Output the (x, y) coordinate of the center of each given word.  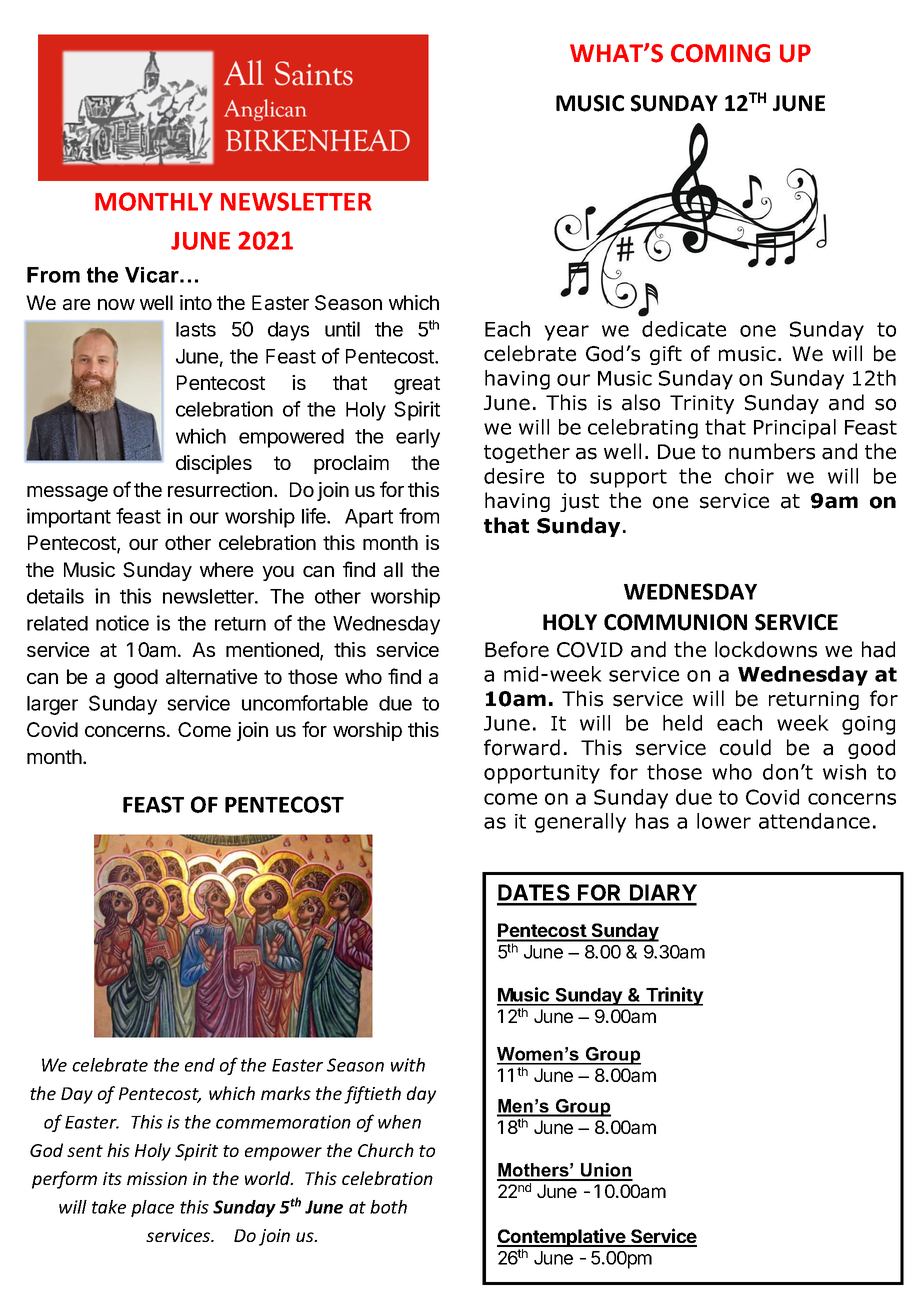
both (388, 1207)
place (152, 1208)
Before (517, 649)
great (417, 385)
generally (580, 823)
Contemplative (562, 1237)
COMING (720, 53)
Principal (795, 429)
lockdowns (766, 649)
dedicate (684, 329)
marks (286, 1093)
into (196, 302)
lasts (196, 329)
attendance (814, 821)
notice (122, 623)
